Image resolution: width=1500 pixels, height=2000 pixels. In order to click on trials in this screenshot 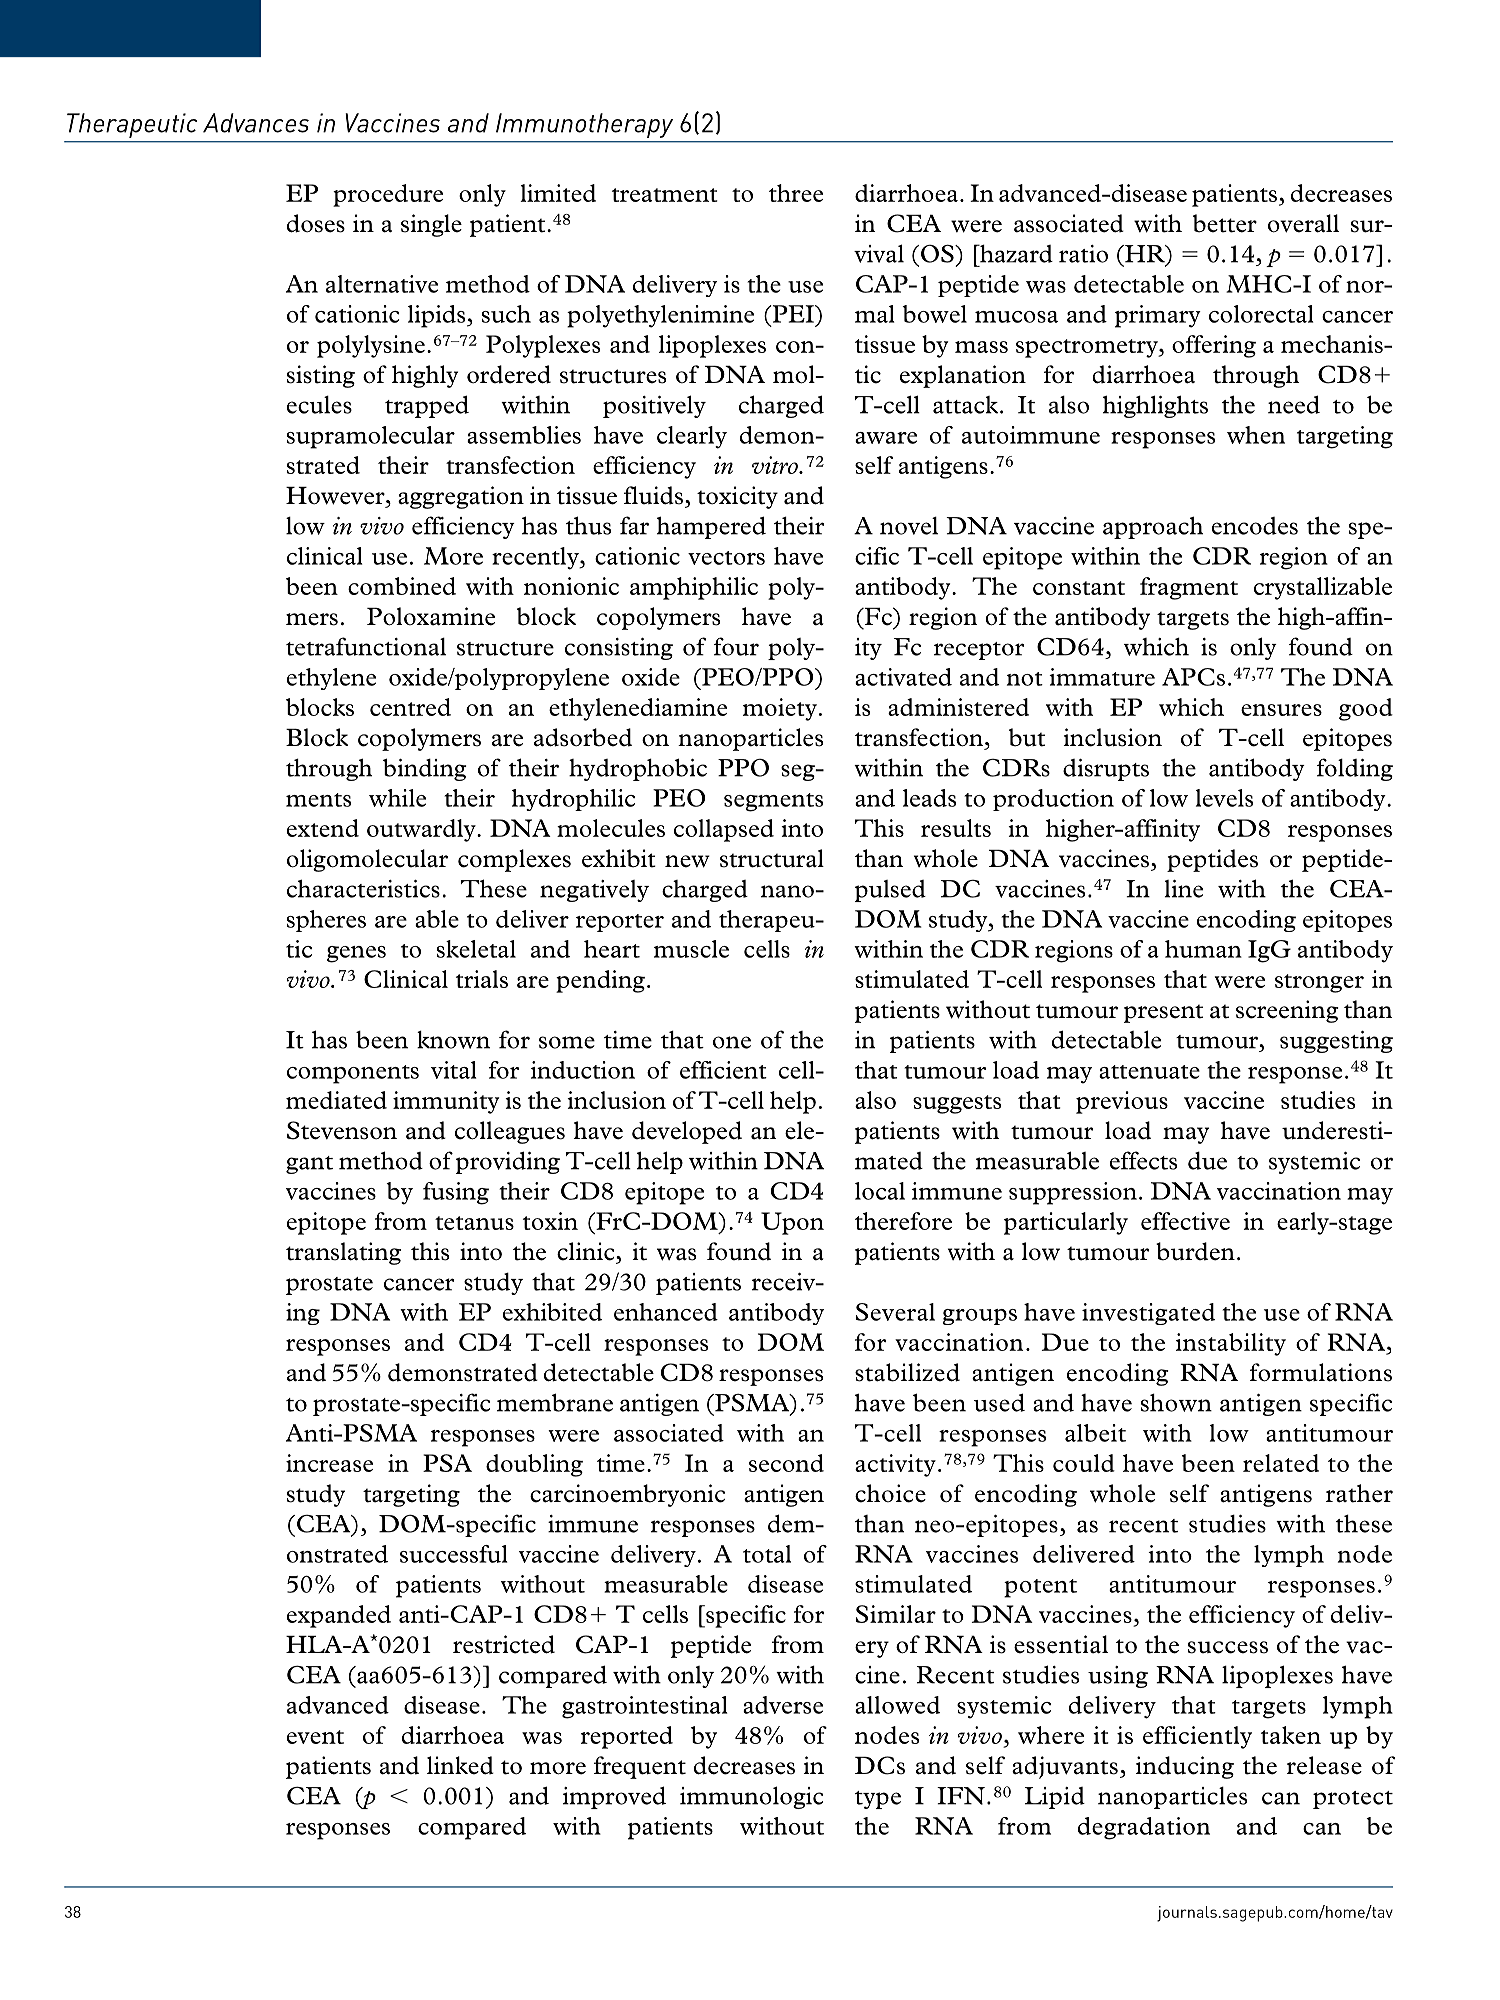, I will do `click(482, 979)`.
